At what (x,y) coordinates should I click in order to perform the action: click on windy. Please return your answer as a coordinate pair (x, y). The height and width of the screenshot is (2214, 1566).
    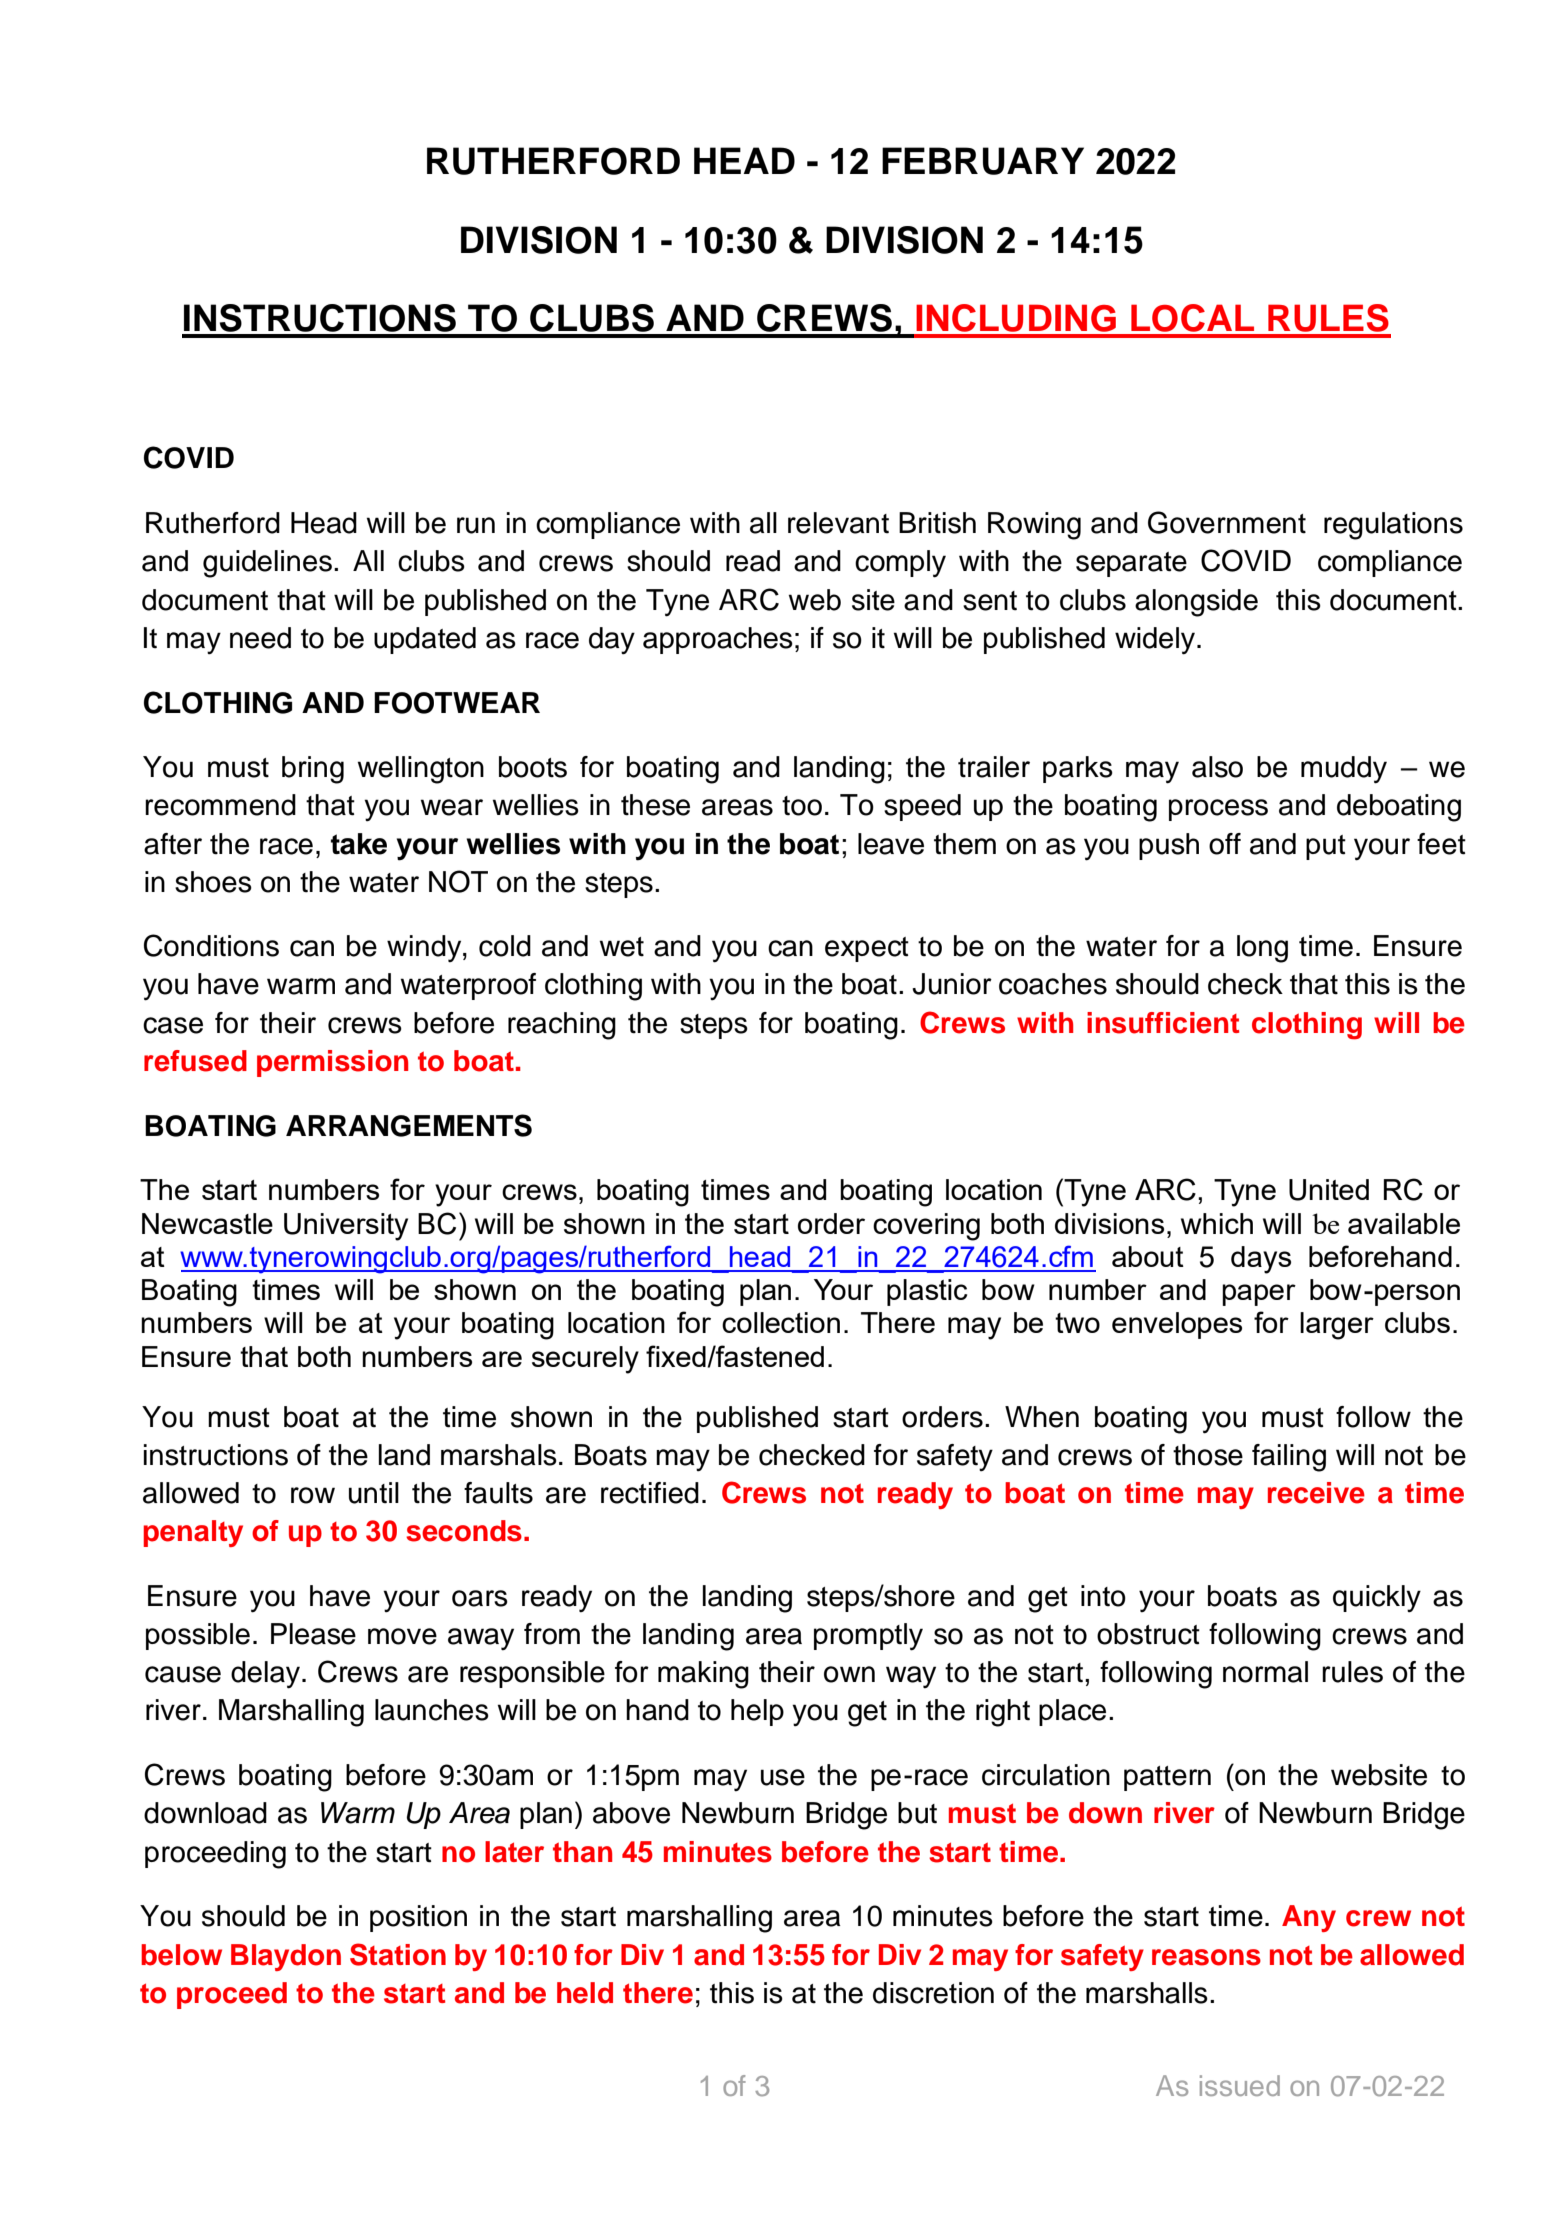
    Looking at the image, I should click on (425, 948).
